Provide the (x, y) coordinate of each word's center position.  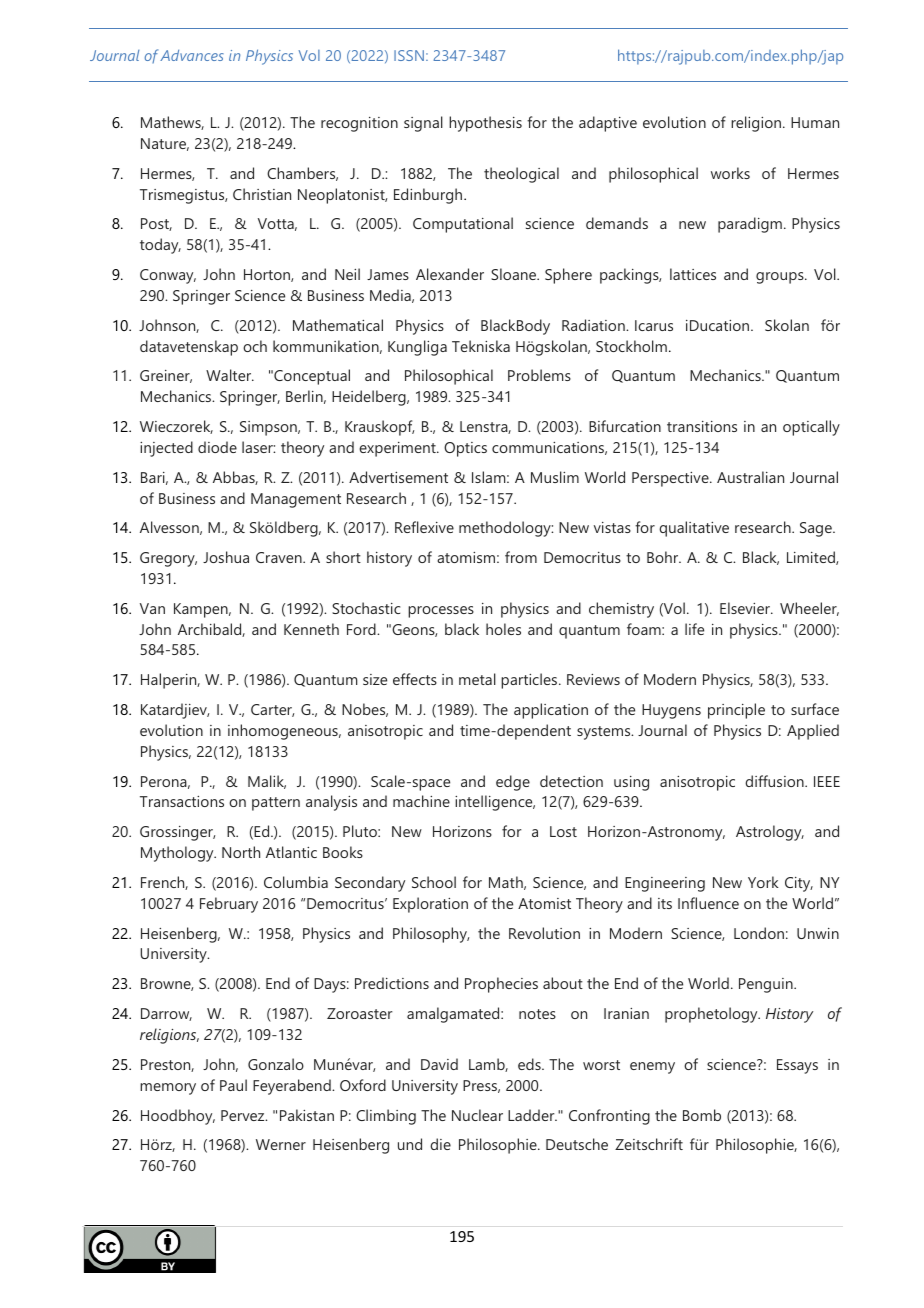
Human (815, 122)
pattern (276, 804)
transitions (702, 426)
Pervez (244, 1115)
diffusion (775, 781)
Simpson (269, 428)
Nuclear (477, 1115)
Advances (192, 55)
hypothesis (485, 124)
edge (513, 783)
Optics (465, 449)
